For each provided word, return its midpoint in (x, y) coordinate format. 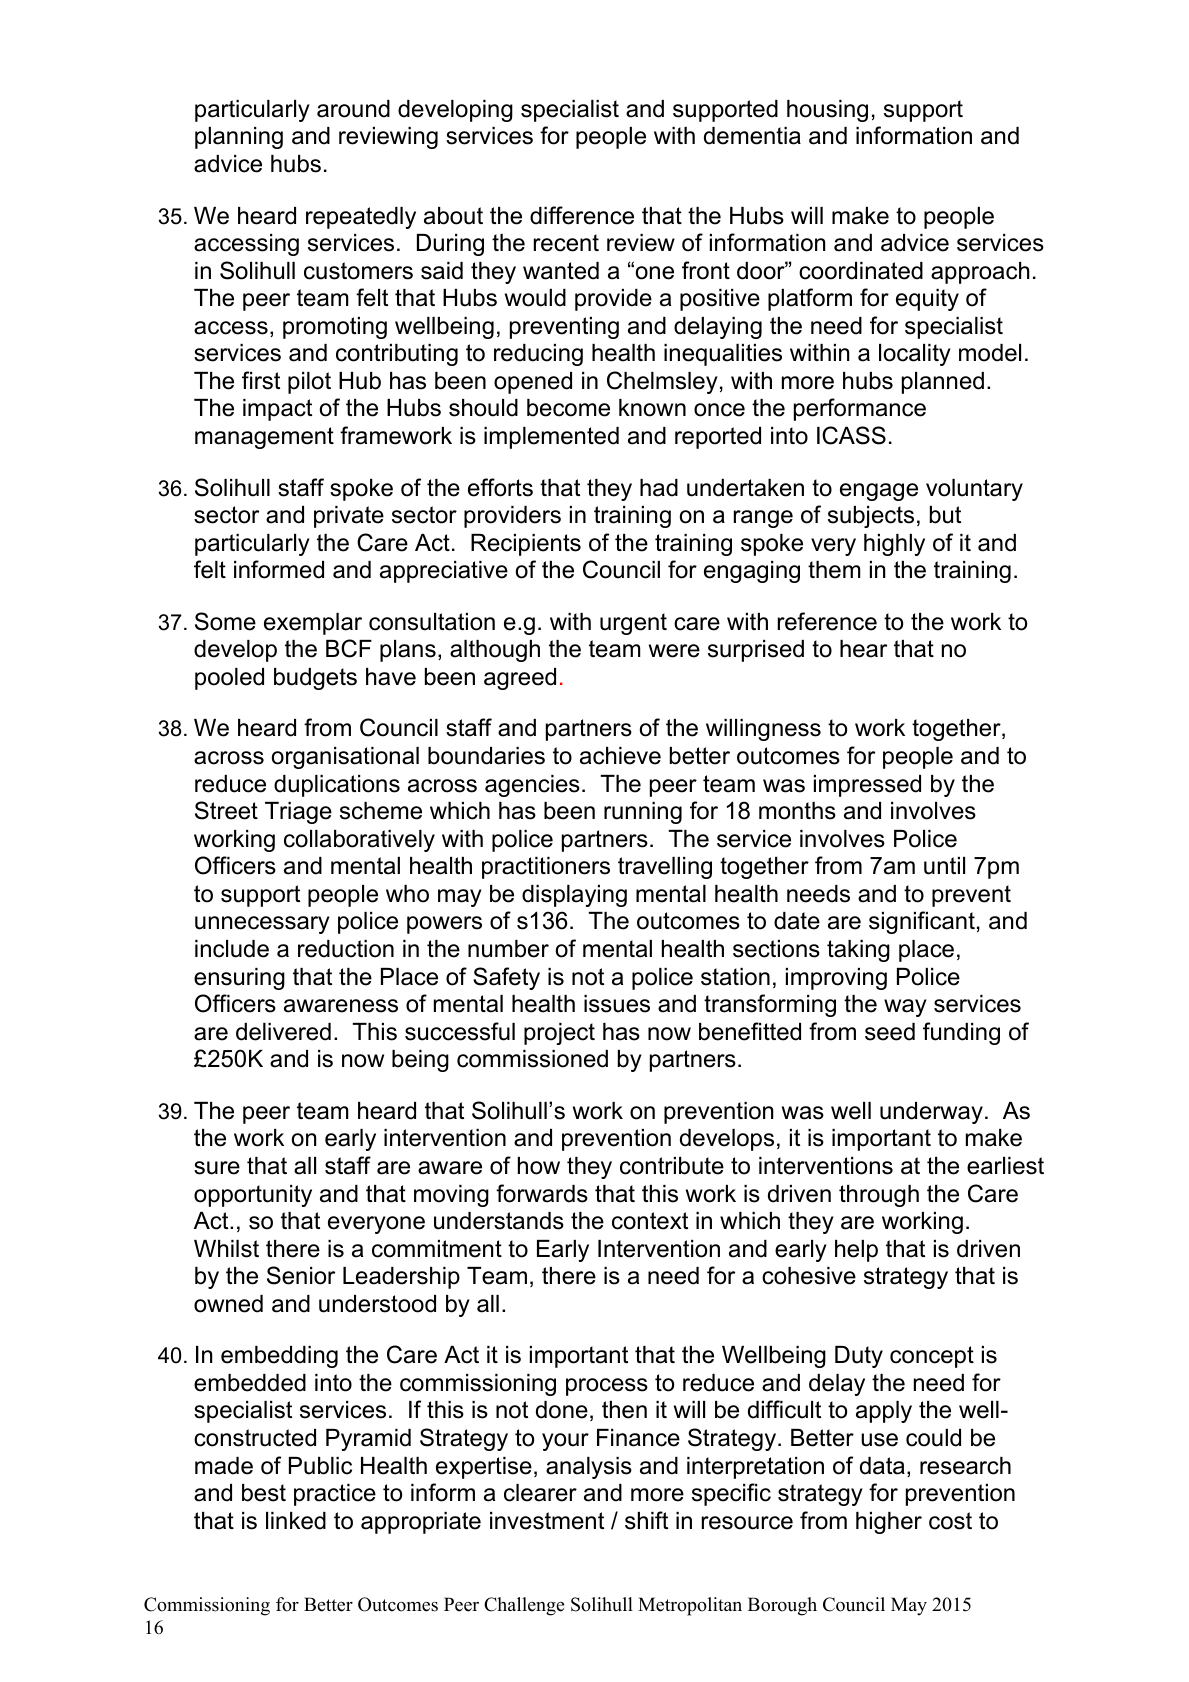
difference (582, 215)
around (353, 109)
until (944, 866)
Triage (298, 813)
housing (827, 111)
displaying (574, 896)
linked (296, 1521)
